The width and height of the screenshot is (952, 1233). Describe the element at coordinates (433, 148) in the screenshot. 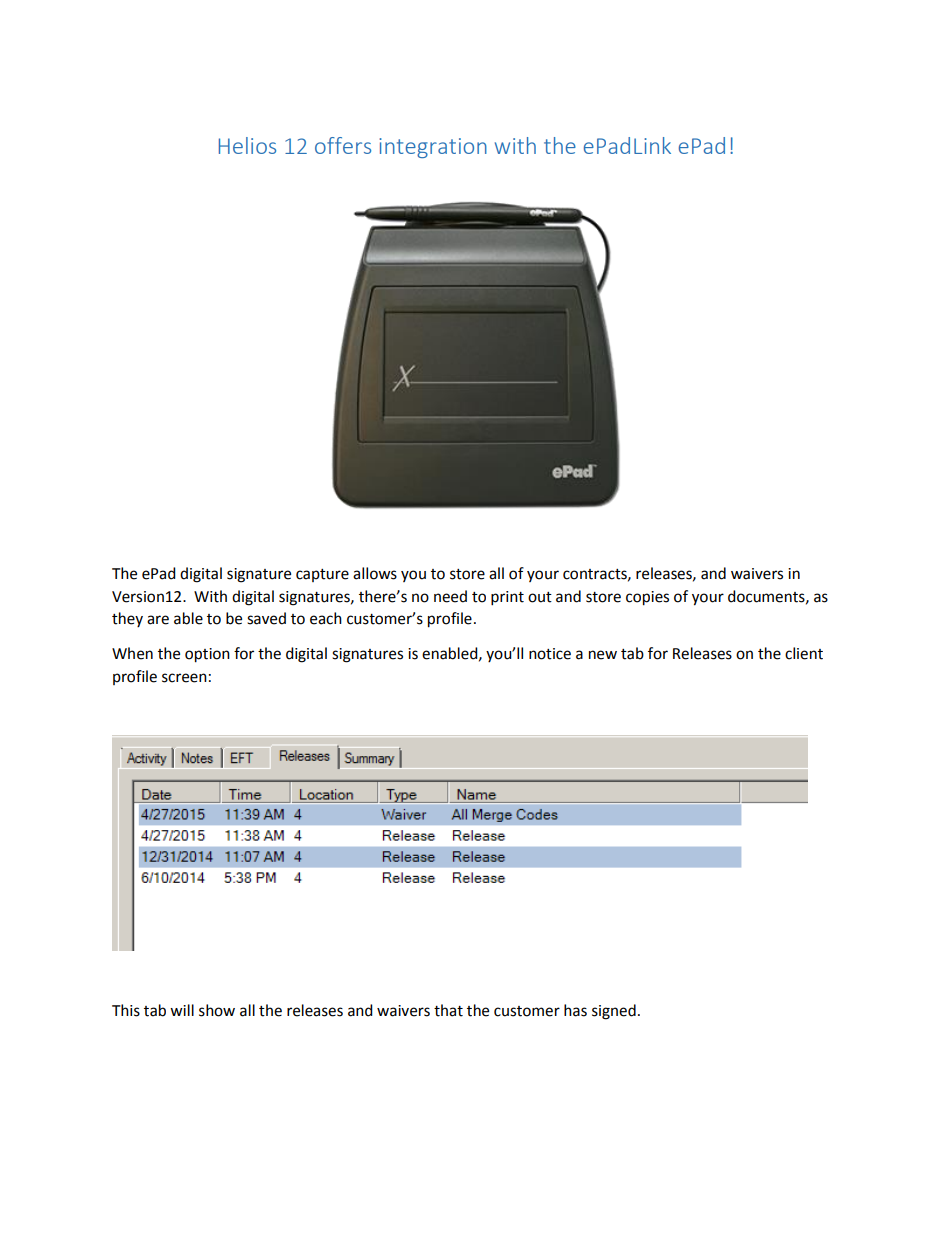

I see `integration` at that location.
